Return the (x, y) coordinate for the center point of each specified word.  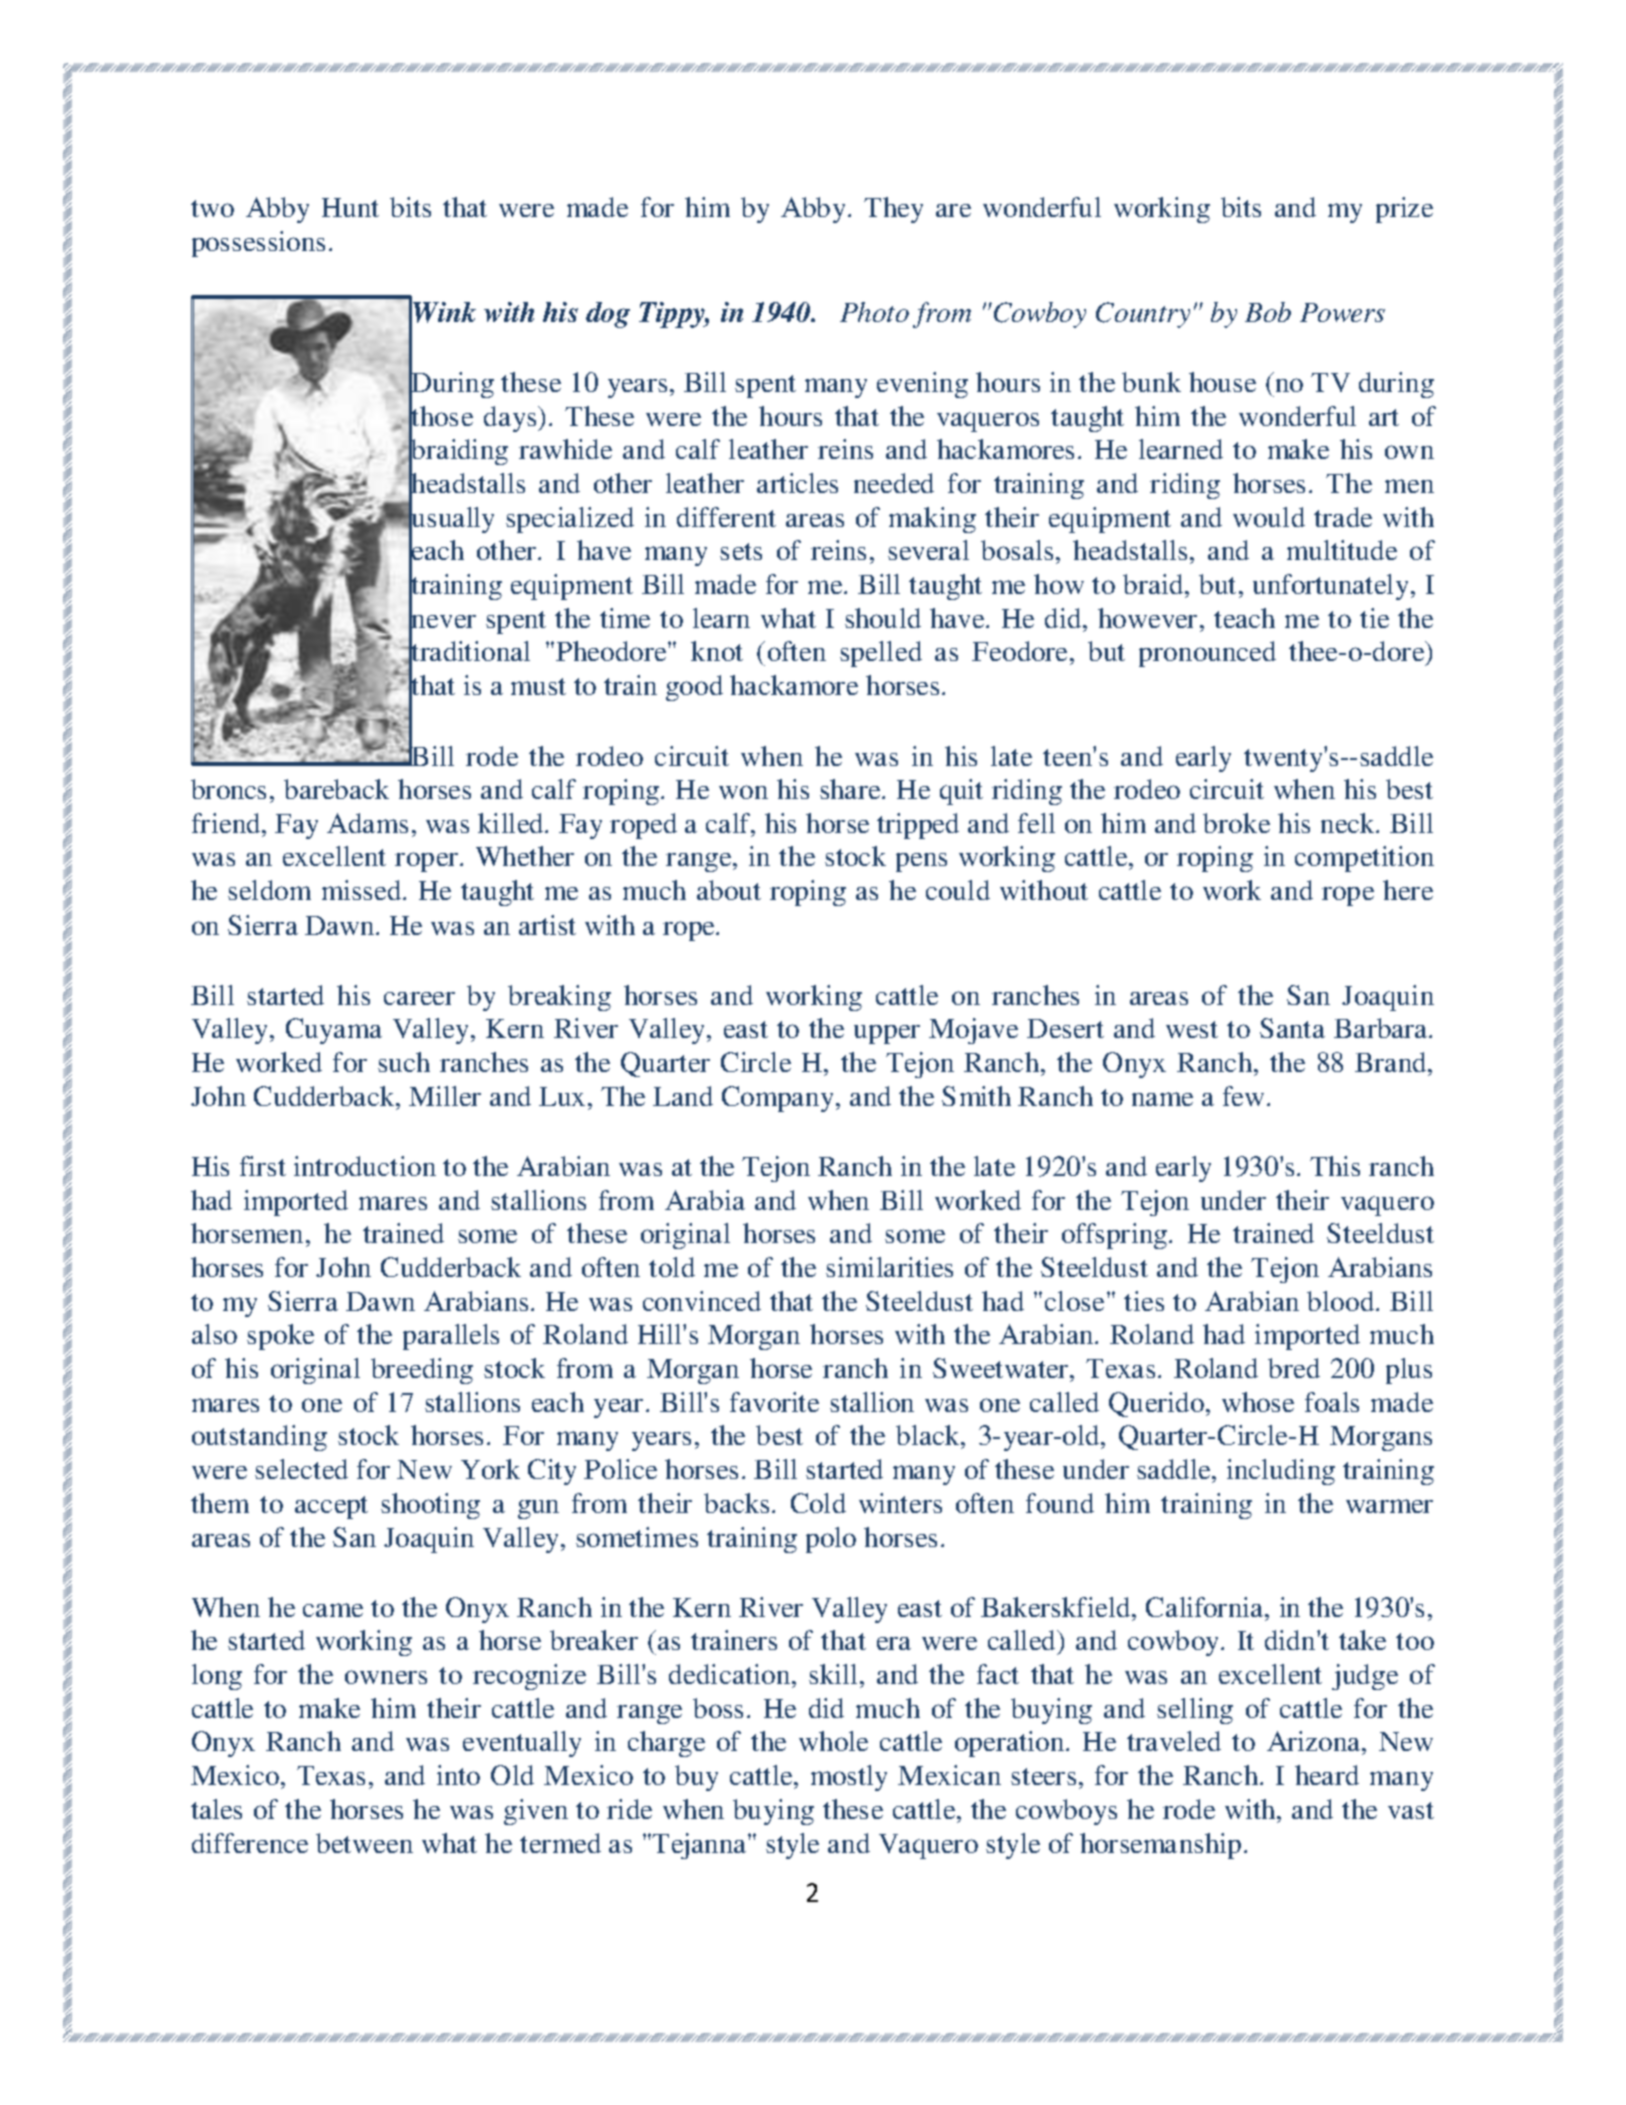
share (851, 789)
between (364, 1843)
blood (1342, 1301)
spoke (280, 1337)
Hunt (350, 207)
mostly (849, 1778)
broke (1236, 823)
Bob (1268, 312)
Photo (874, 312)
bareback (336, 789)
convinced (702, 1301)
